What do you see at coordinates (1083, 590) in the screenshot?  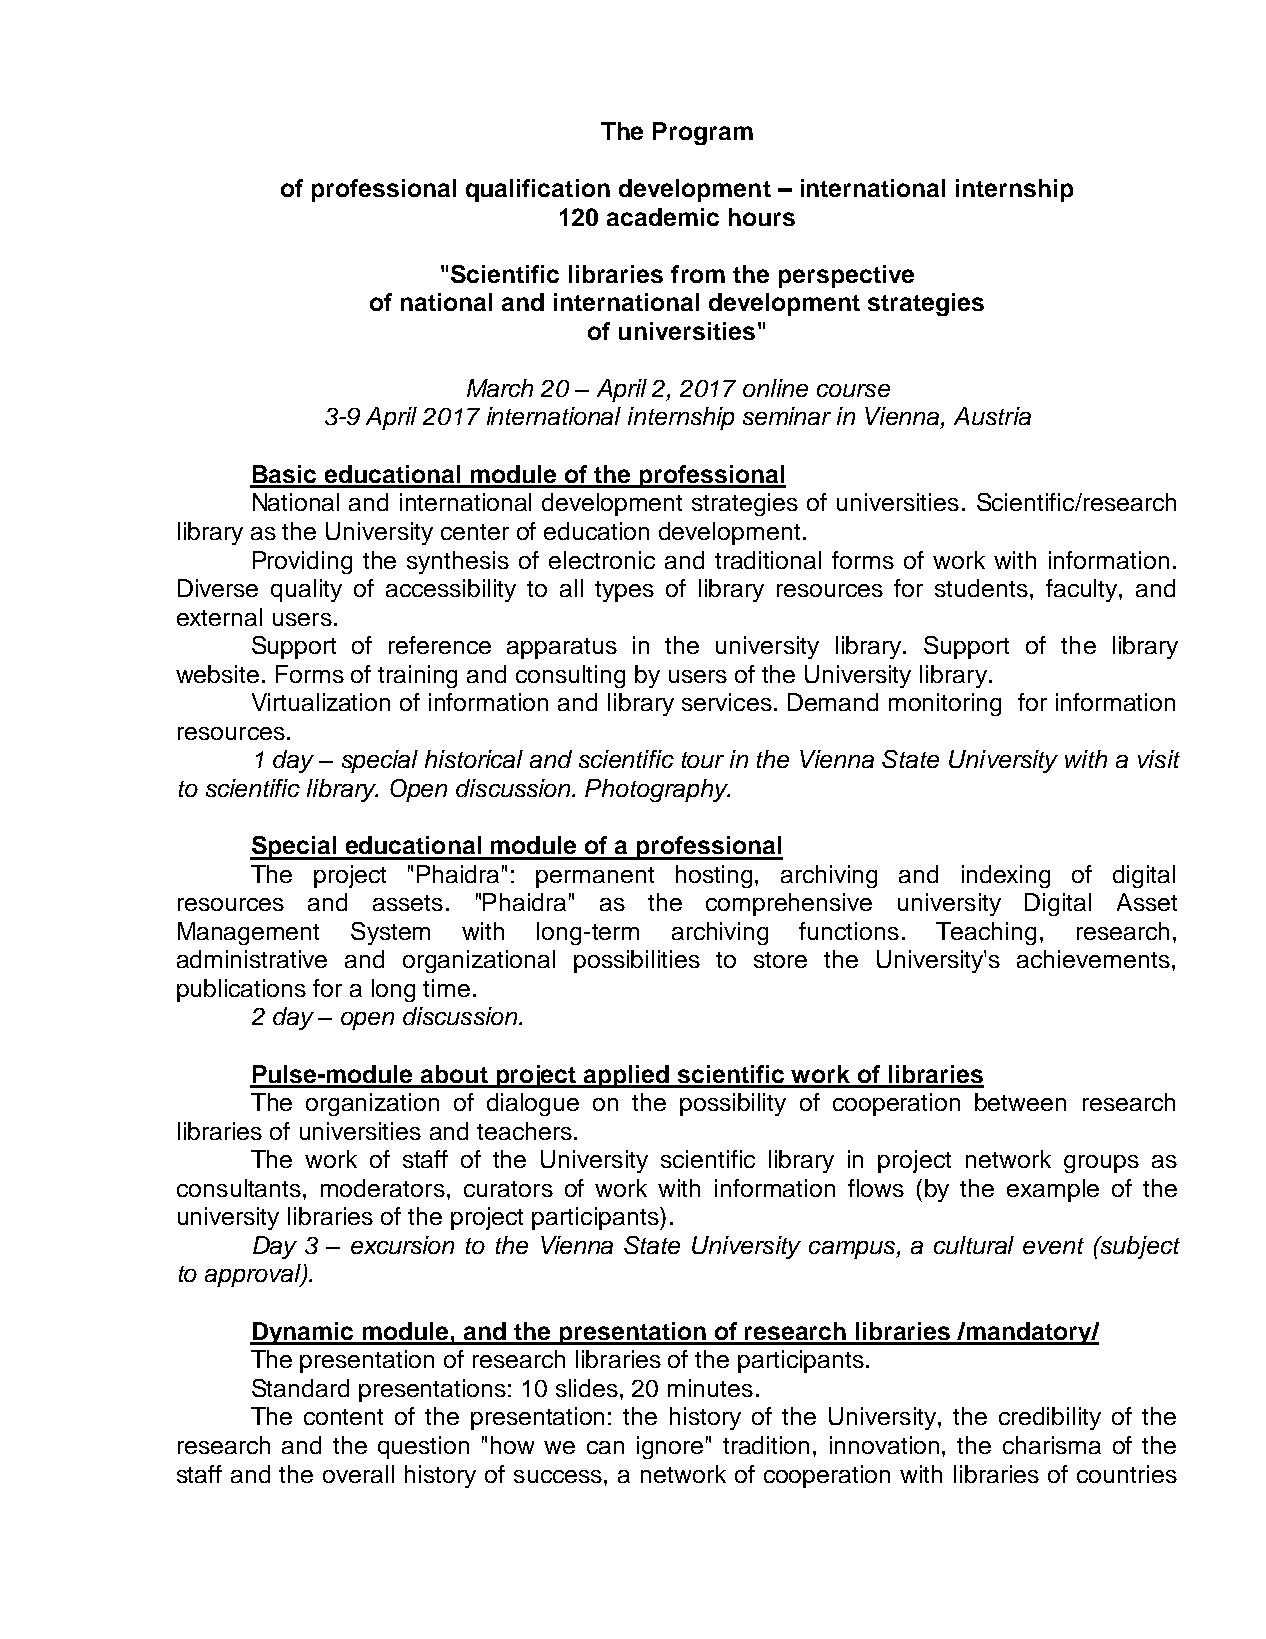 I see `faculty` at bounding box center [1083, 590].
